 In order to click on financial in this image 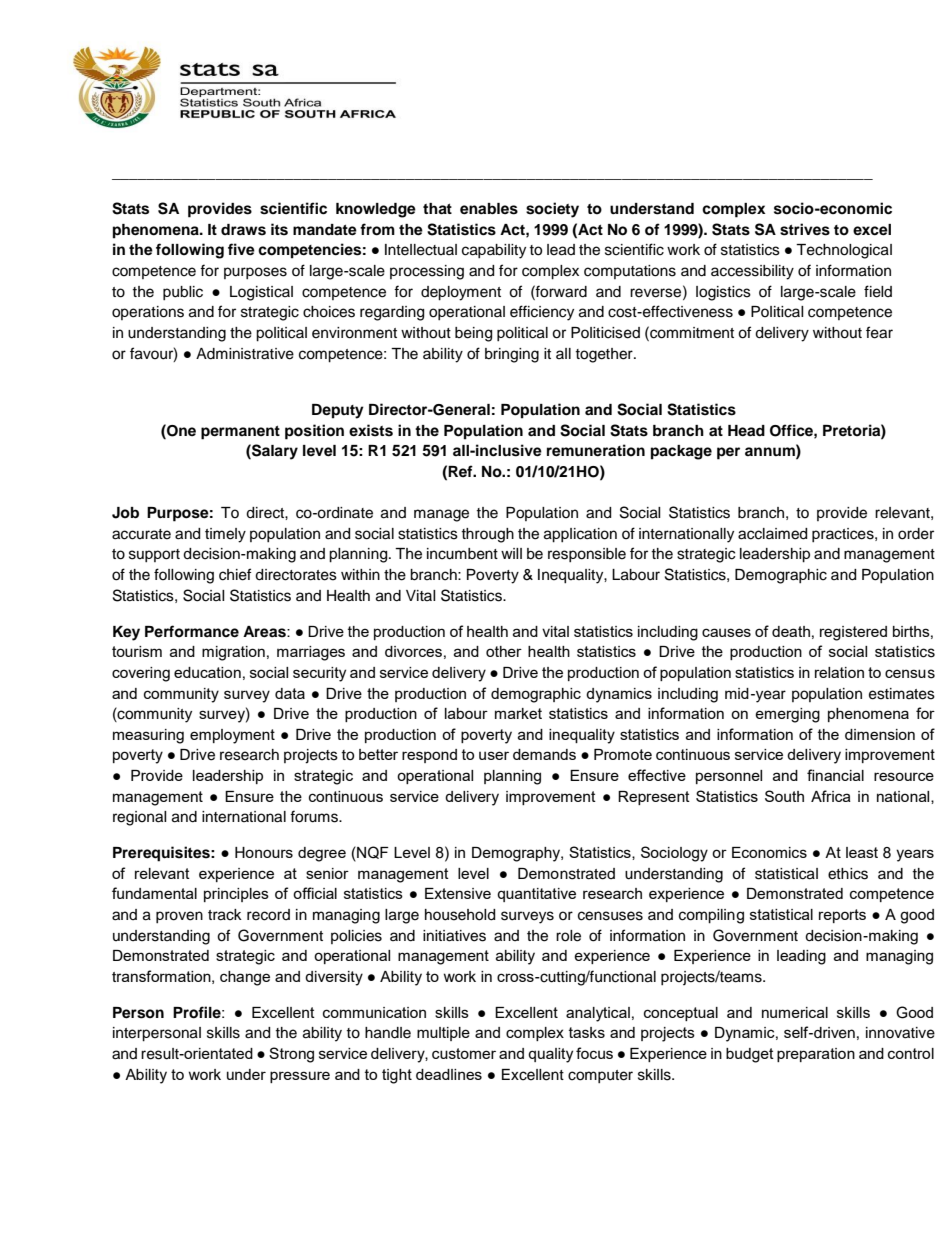, I will do `click(835, 775)`.
